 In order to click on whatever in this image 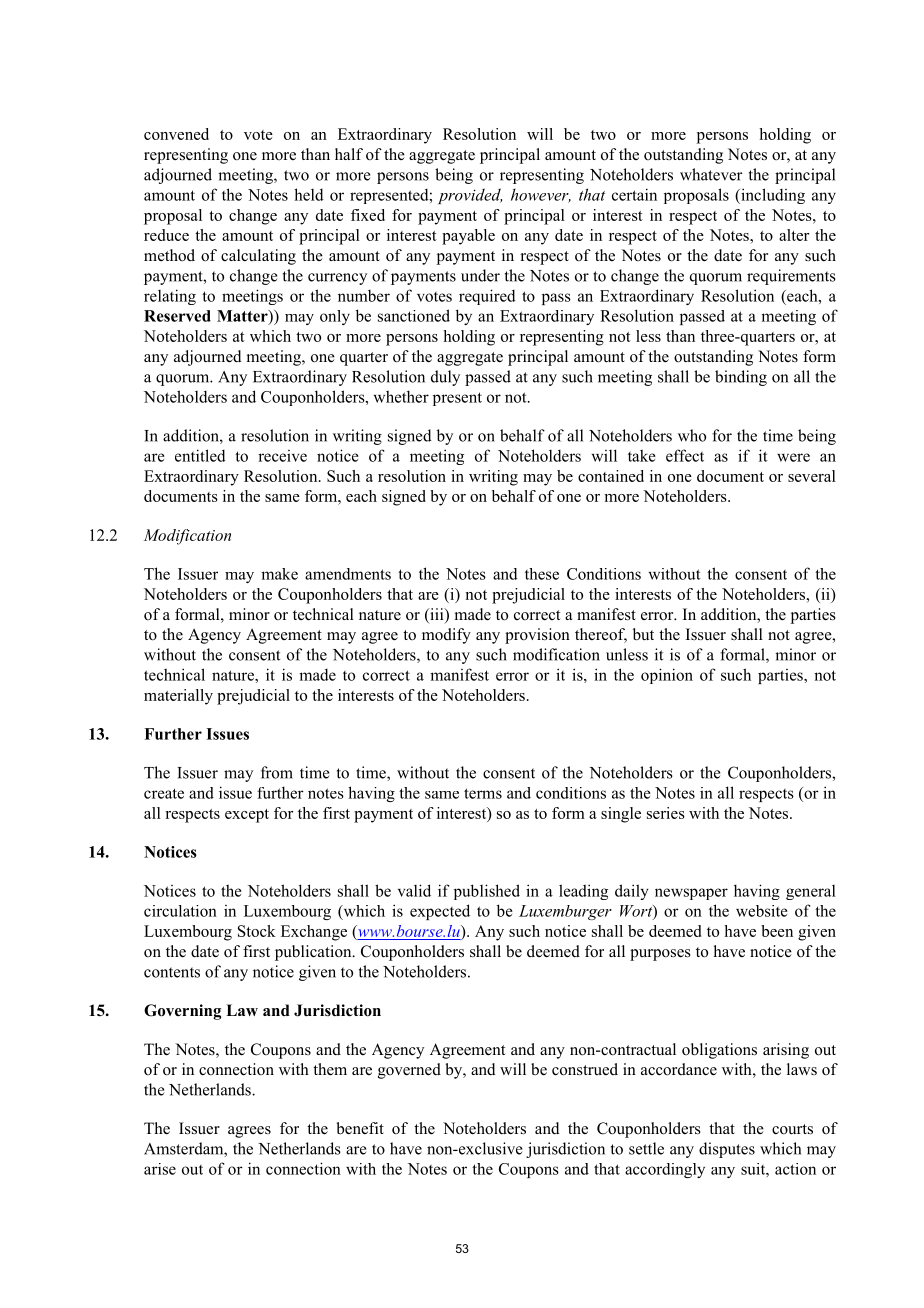, I will do `click(711, 174)`.
